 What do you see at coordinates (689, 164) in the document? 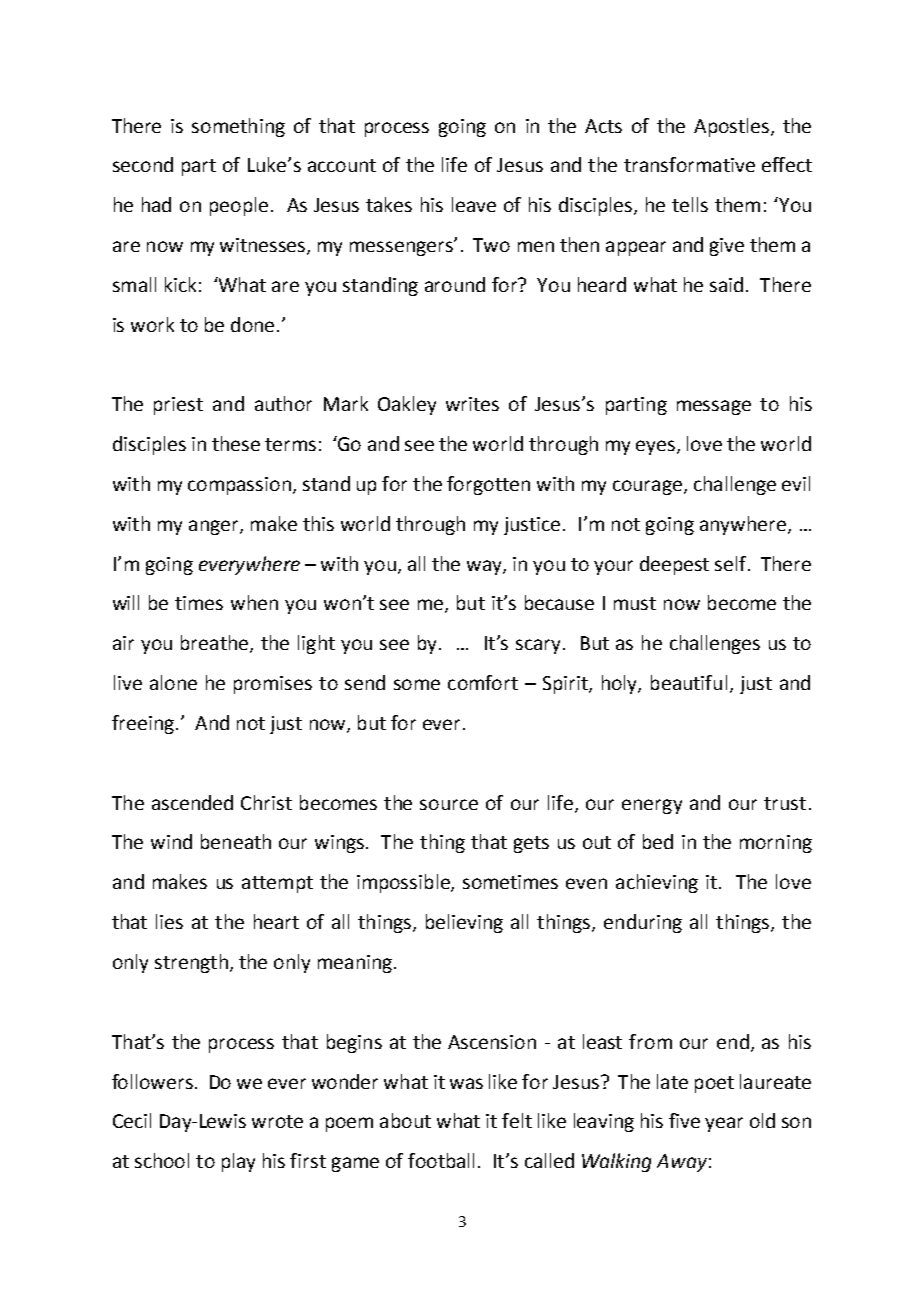
I see `transformative` at bounding box center [689, 164].
